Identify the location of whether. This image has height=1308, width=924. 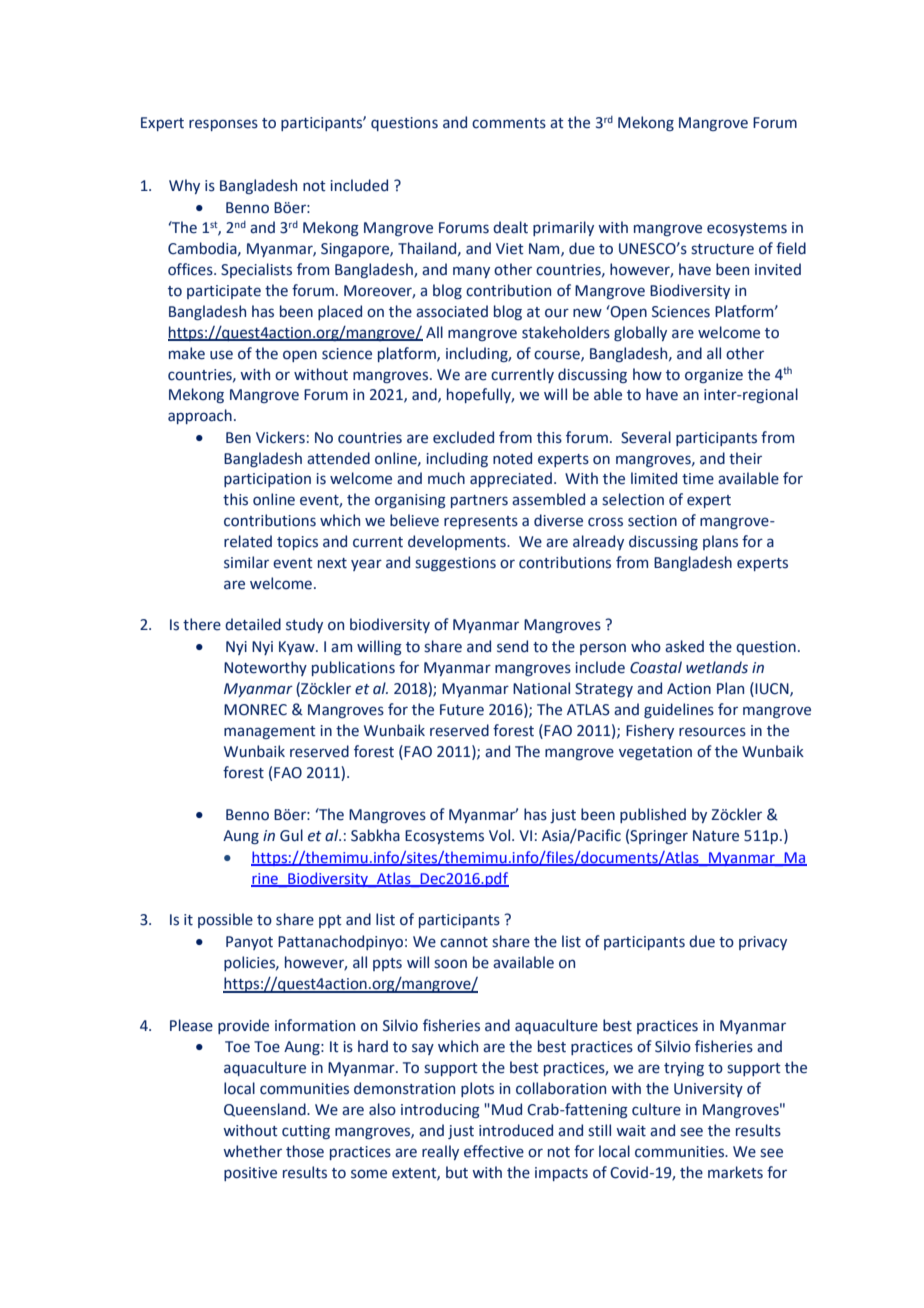
(252, 1151).
